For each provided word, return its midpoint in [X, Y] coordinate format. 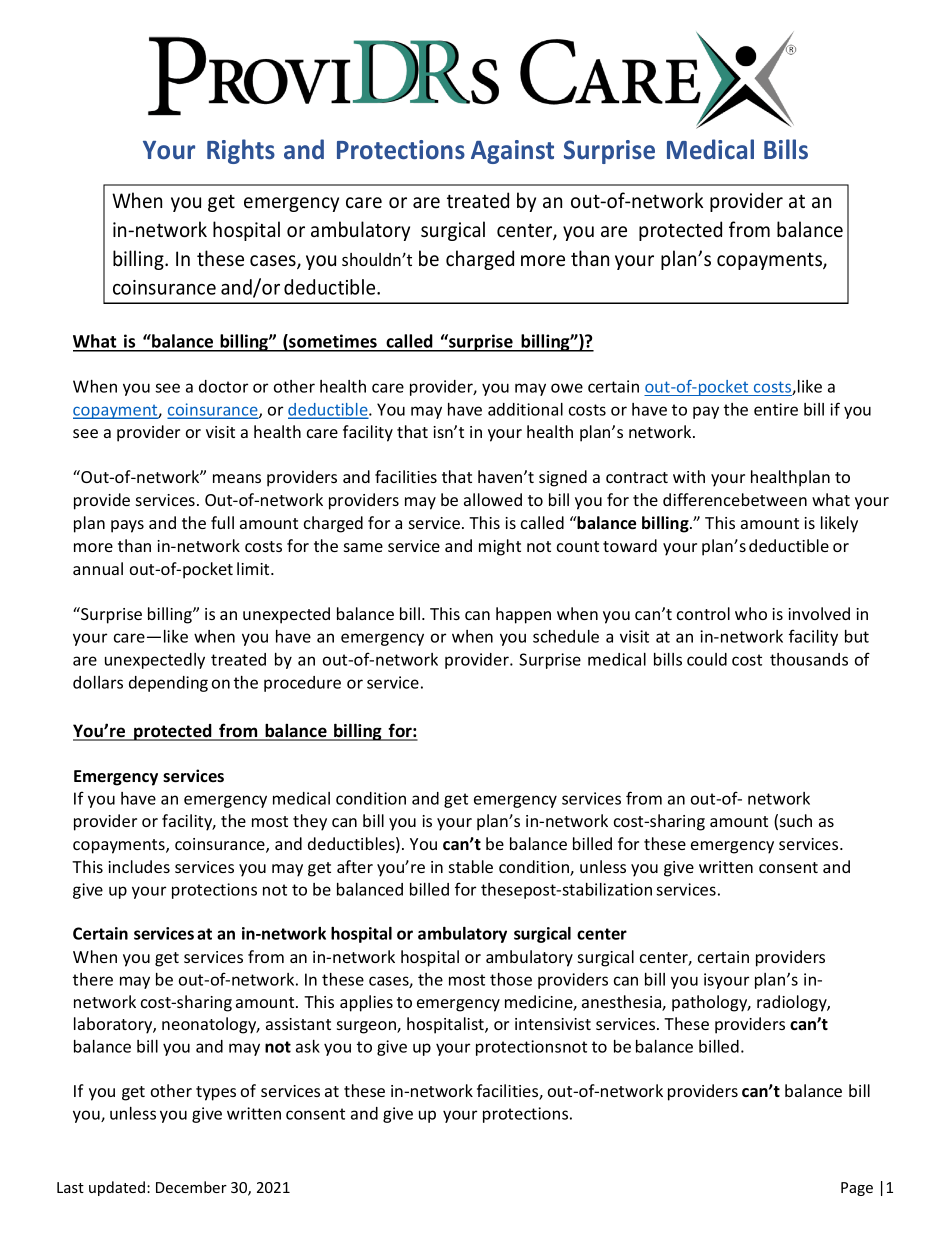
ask [308, 1046]
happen [523, 615]
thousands [809, 659]
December [191, 1187]
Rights [241, 151]
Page [857, 1189]
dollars [98, 682]
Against [512, 152]
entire [776, 409]
